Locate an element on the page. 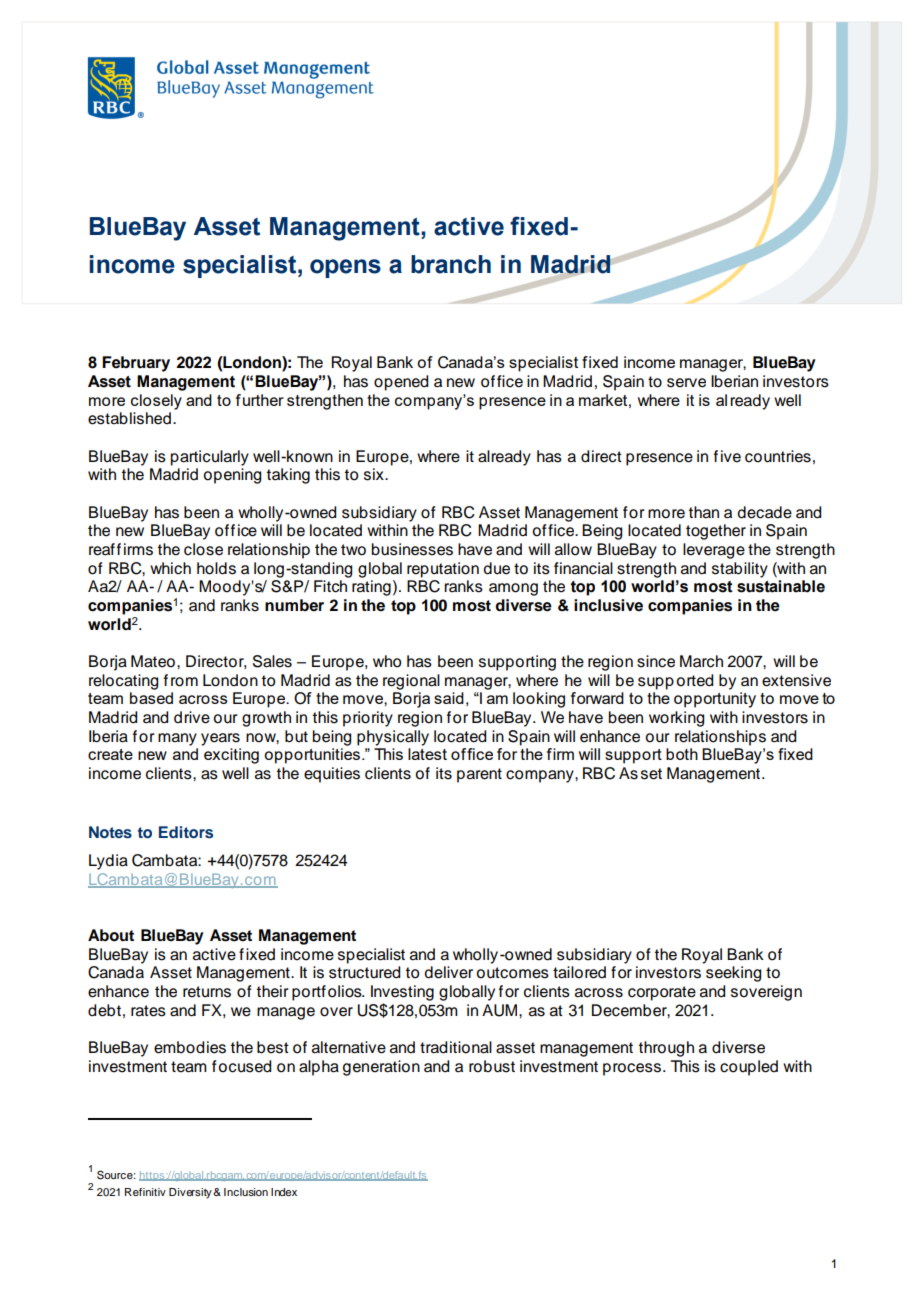 The image size is (924, 1308). Diversity is located at coordinates (191, 1193).
